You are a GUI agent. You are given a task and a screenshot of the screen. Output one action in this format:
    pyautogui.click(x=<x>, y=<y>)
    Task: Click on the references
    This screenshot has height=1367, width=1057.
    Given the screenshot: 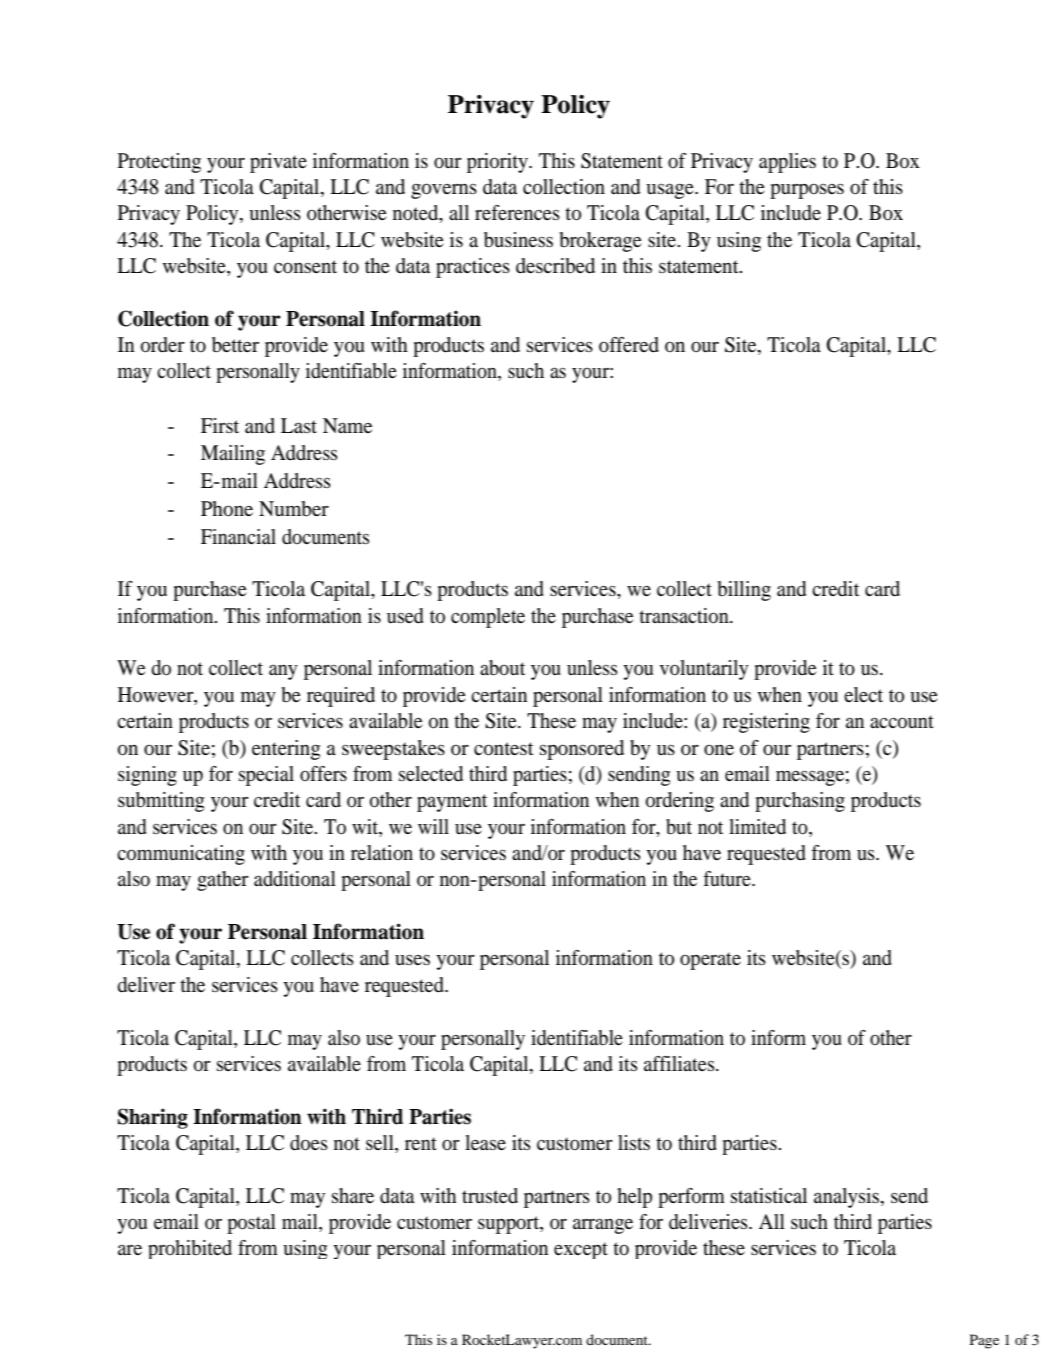 What is the action you would take?
    pyautogui.click(x=517, y=212)
